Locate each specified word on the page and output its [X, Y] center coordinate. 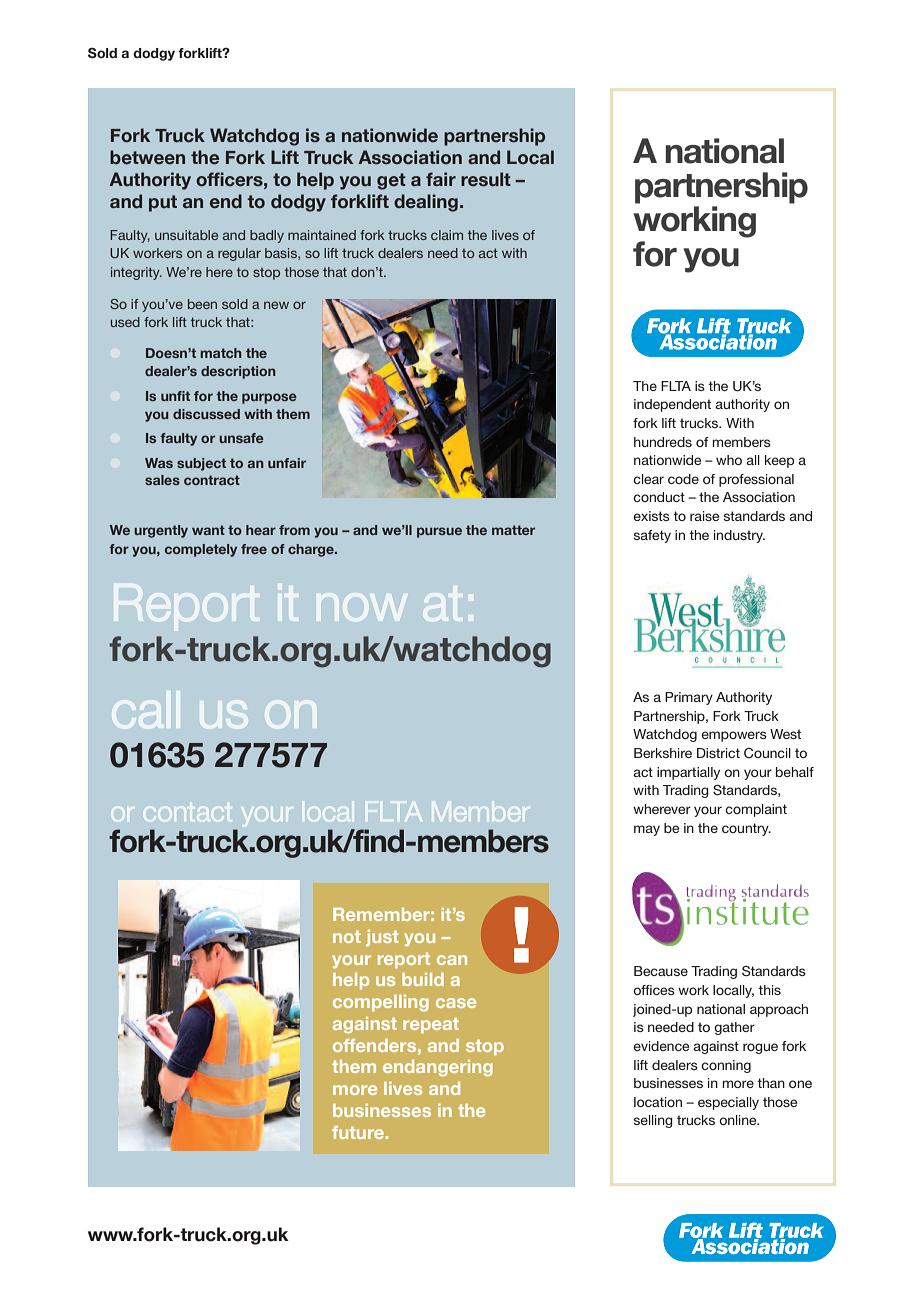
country [746, 829]
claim [447, 235]
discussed [206, 414]
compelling [381, 1003]
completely [201, 550]
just [382, 938]
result [486, 179]
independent [672, 405]
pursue [439, 532]
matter [513, 530]
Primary [689, 698]
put [163, 203]
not [347, 936]
